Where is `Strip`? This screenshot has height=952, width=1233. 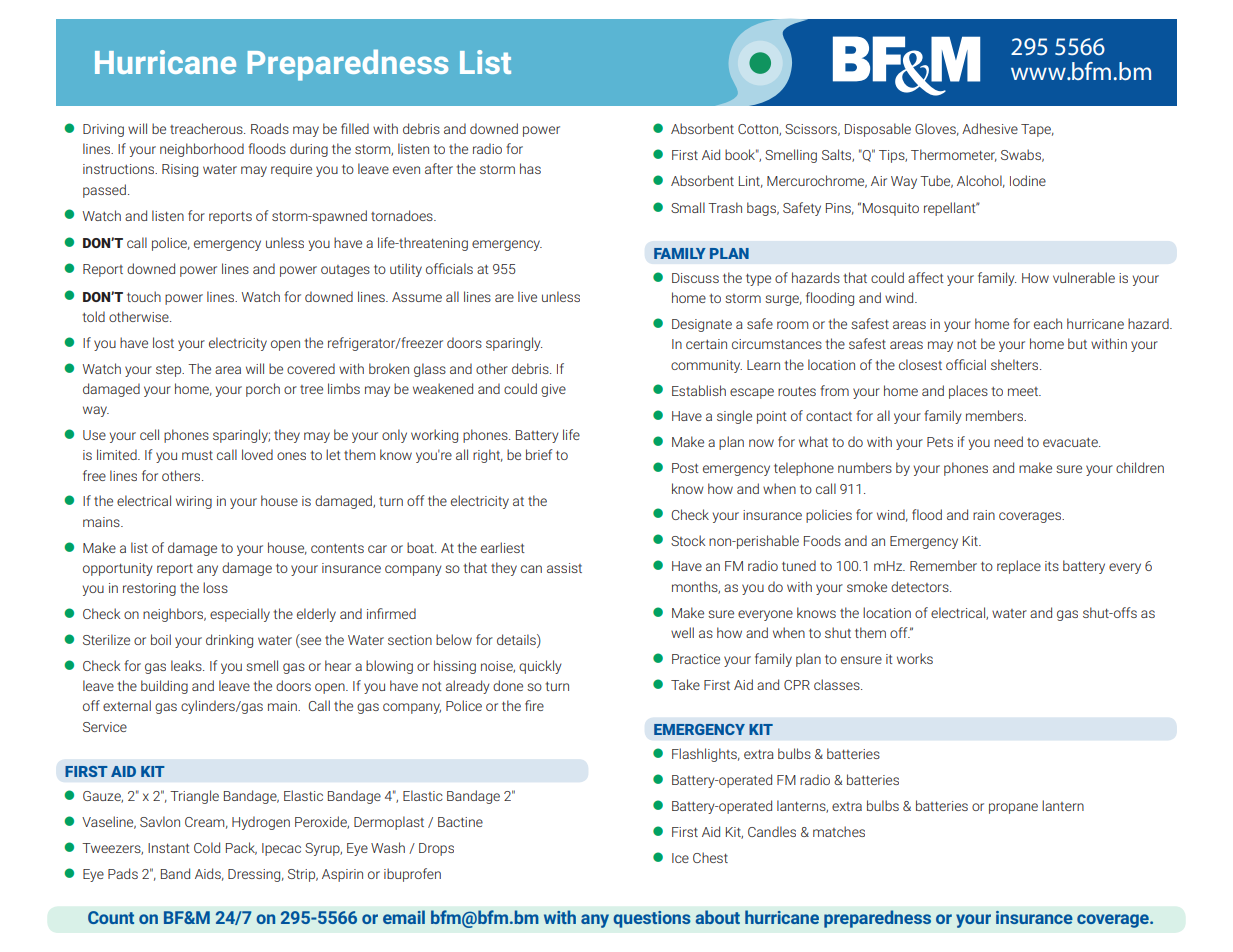 Strip is located at coordinates (303, 875).
